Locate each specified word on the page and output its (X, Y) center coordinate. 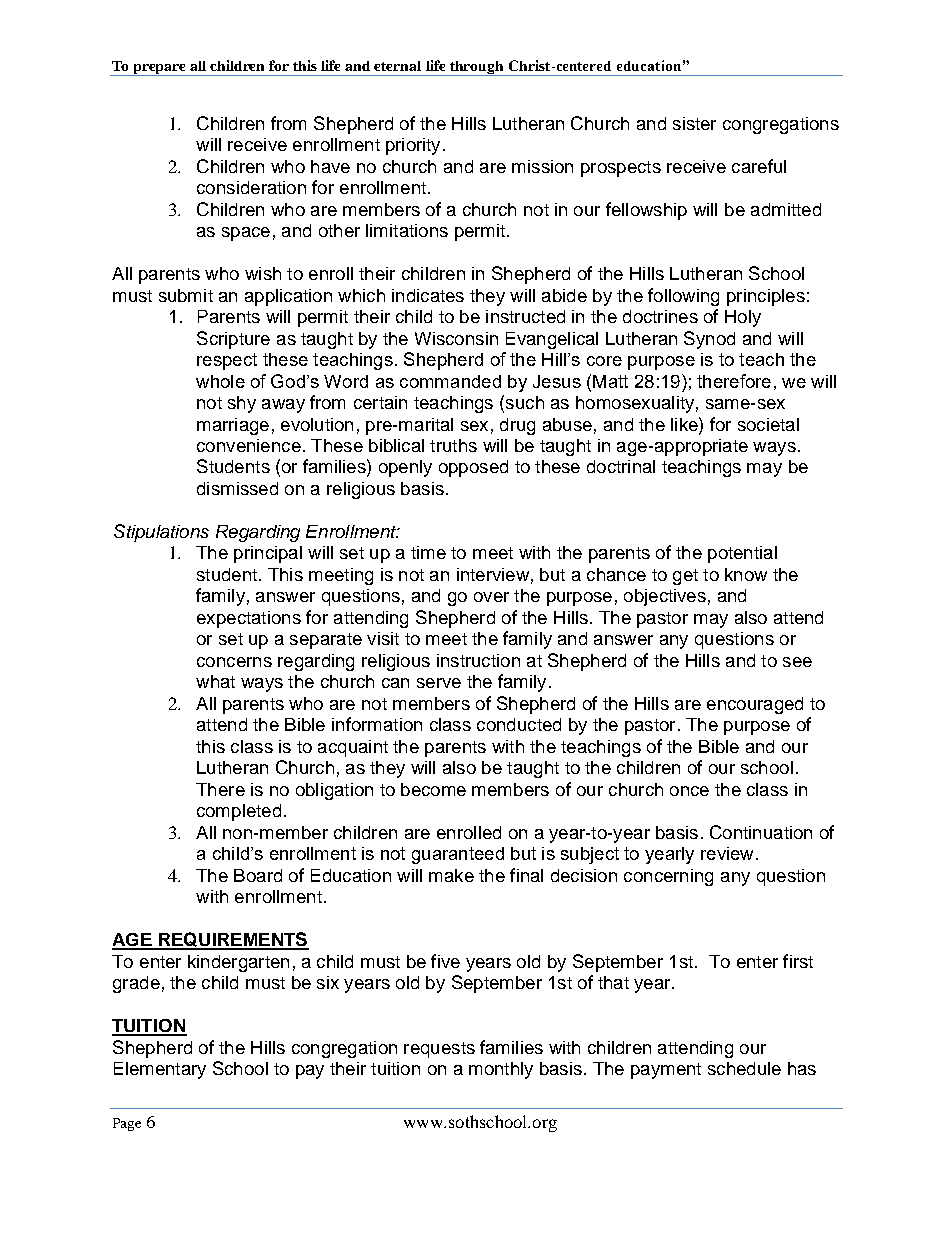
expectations (249, 619)
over (491, 597)
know (746, 574)
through (477, 68)
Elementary (160, 1070)
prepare (160, 70)
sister (694, 123)
